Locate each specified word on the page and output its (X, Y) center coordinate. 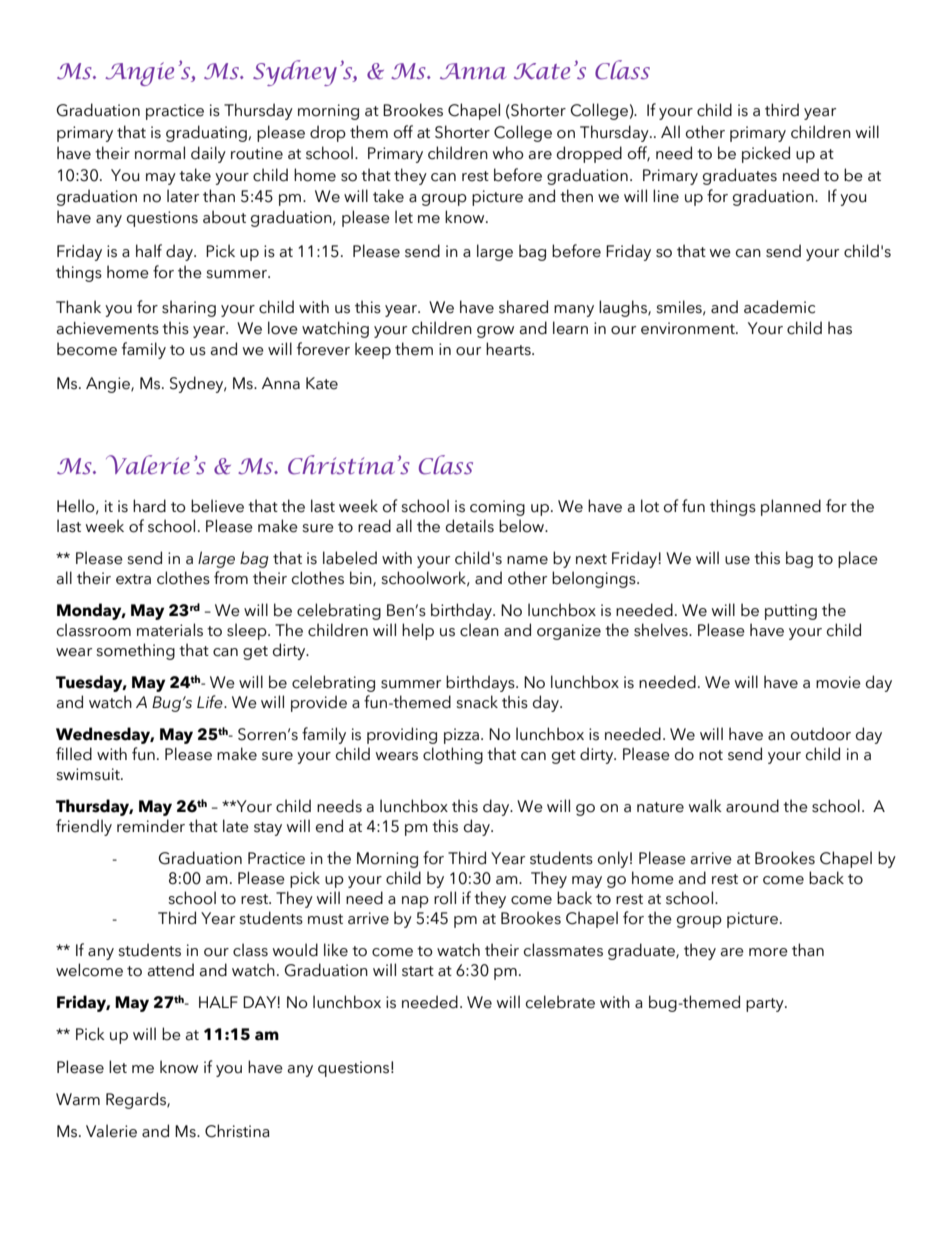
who (508, 153)
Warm (78, 1099)
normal (160, 153)
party (766, 1005)
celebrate (560, 1002)
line (666, 196)
